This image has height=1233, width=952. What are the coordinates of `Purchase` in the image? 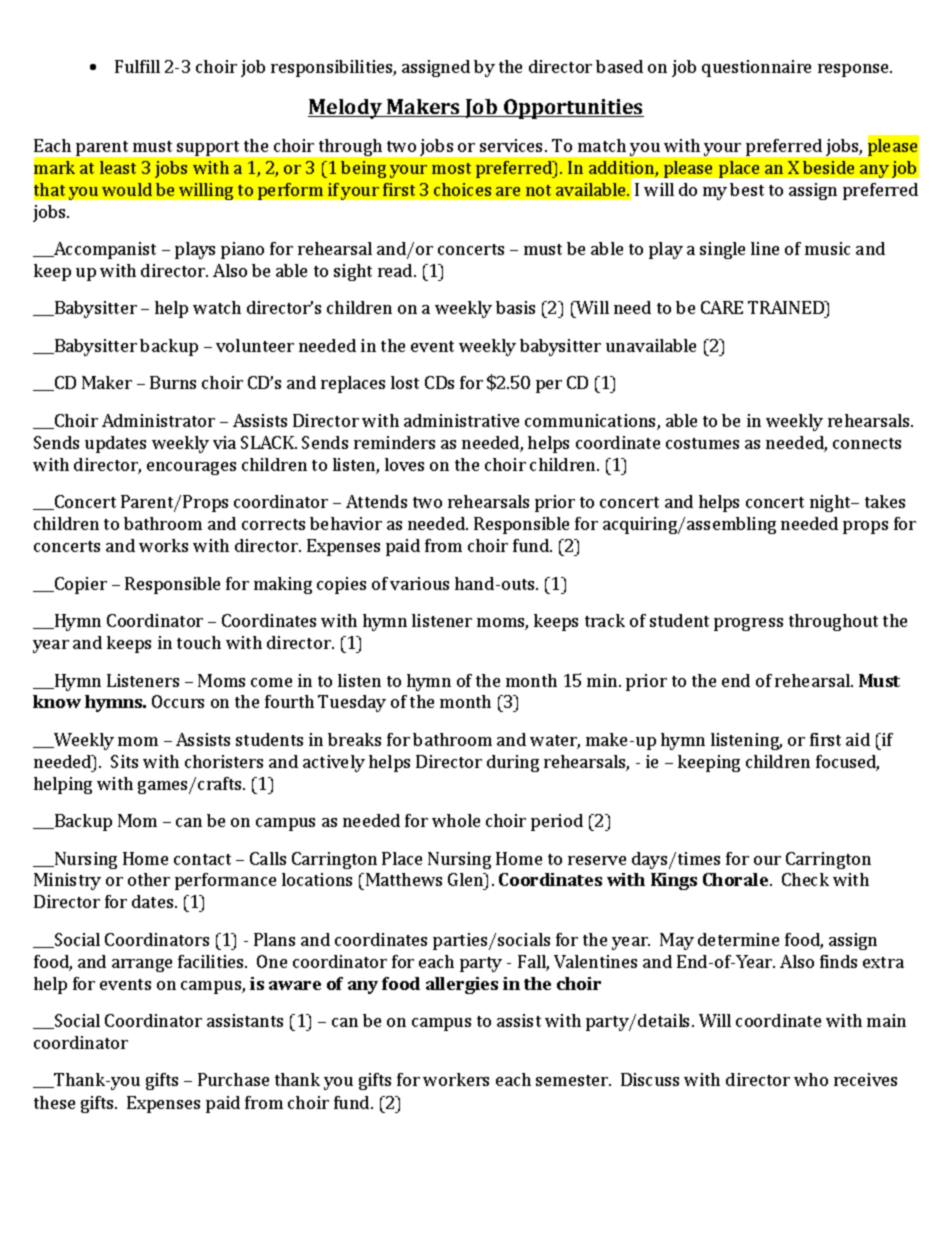 It's located at (233, 1079).
